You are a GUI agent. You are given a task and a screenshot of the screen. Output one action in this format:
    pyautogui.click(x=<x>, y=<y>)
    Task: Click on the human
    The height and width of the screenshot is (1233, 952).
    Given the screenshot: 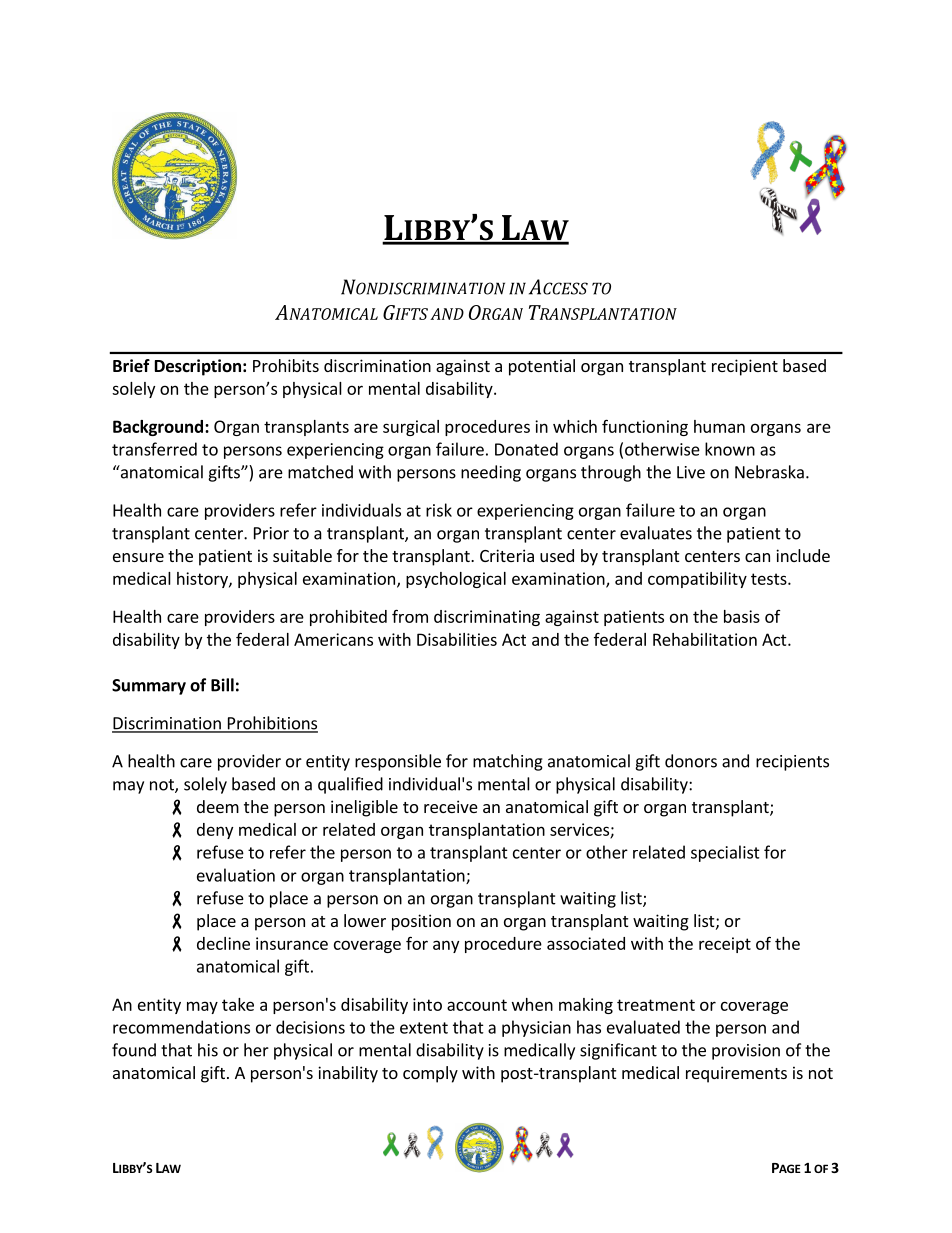 What is the action you would take?
    pyautogui.click(x=719, y=426)
